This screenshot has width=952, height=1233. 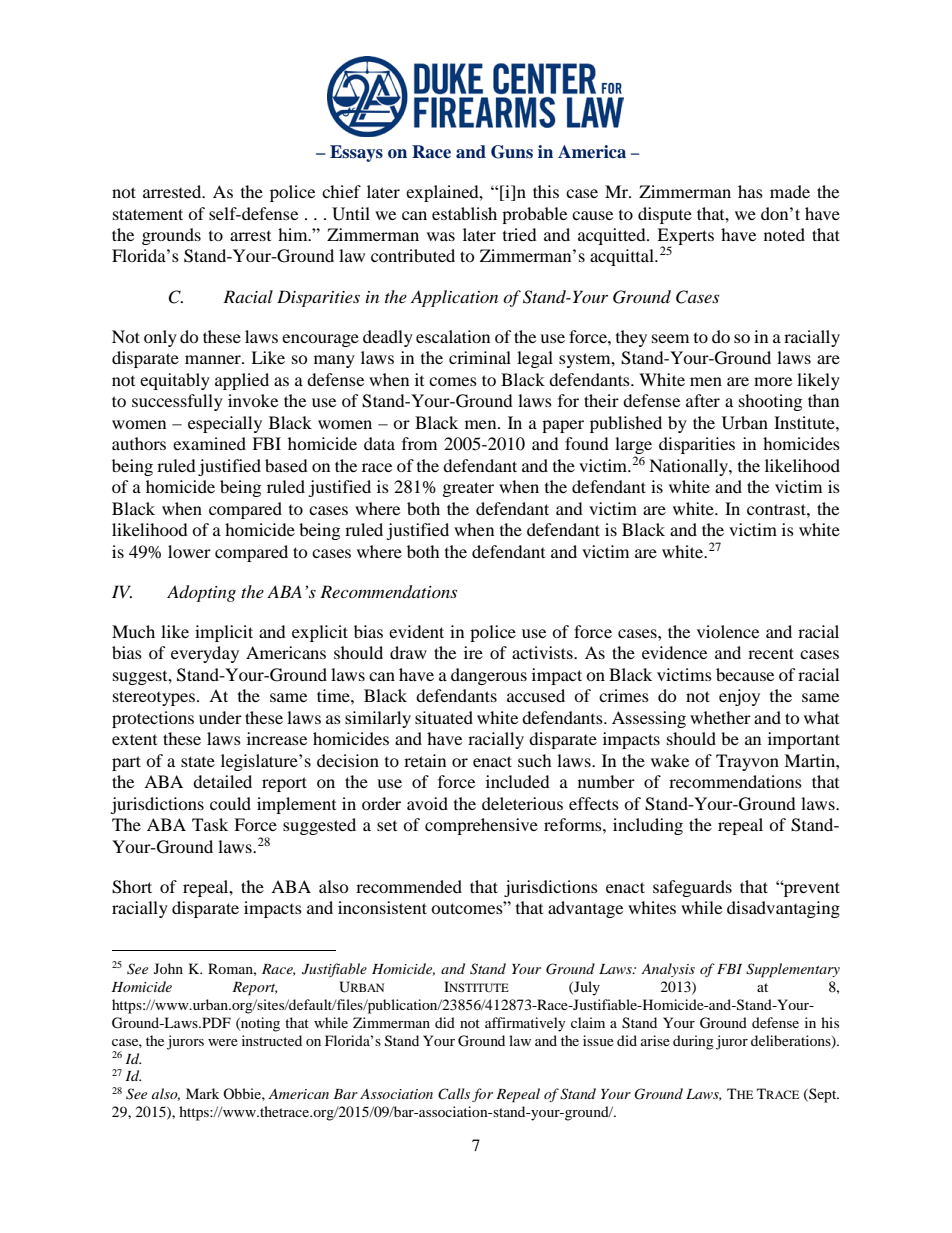 What do you see at coordinates (223, 1042) in the screenshot?
I see `were` at bounding box center [223, 1042].
